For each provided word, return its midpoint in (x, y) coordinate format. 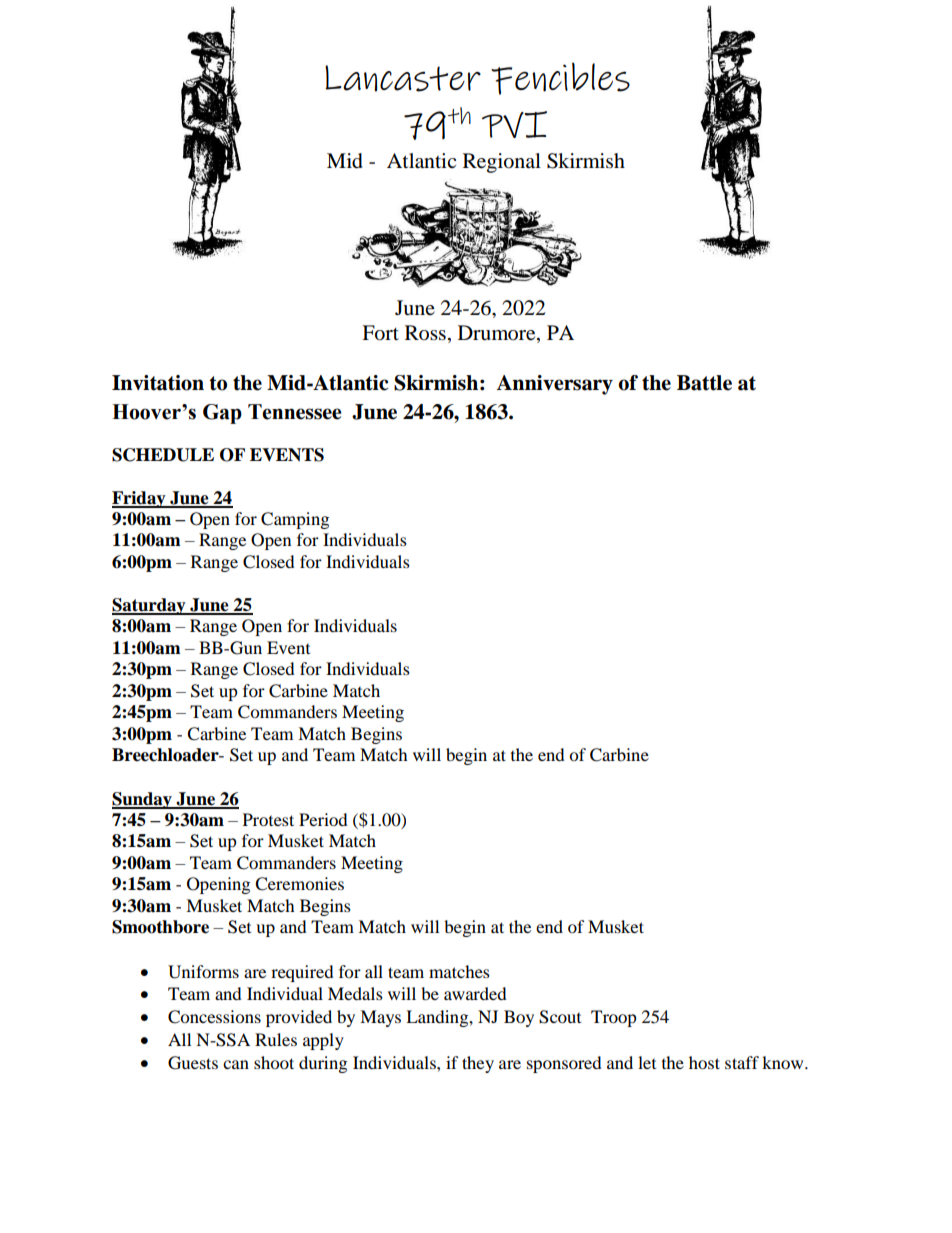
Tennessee (295, 412)
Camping (295, 520)
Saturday (150, 606)
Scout (560, 1017)
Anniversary (555, 385)
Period (323, 819)
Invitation (158, 383)
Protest (268, 819)
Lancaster (403, 78)
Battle (704, 383)
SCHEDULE (163, 455)
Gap (222, 414)
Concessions (214, 1017)
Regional (502, 163)
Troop (614, 1018)
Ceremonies (299, 884)
